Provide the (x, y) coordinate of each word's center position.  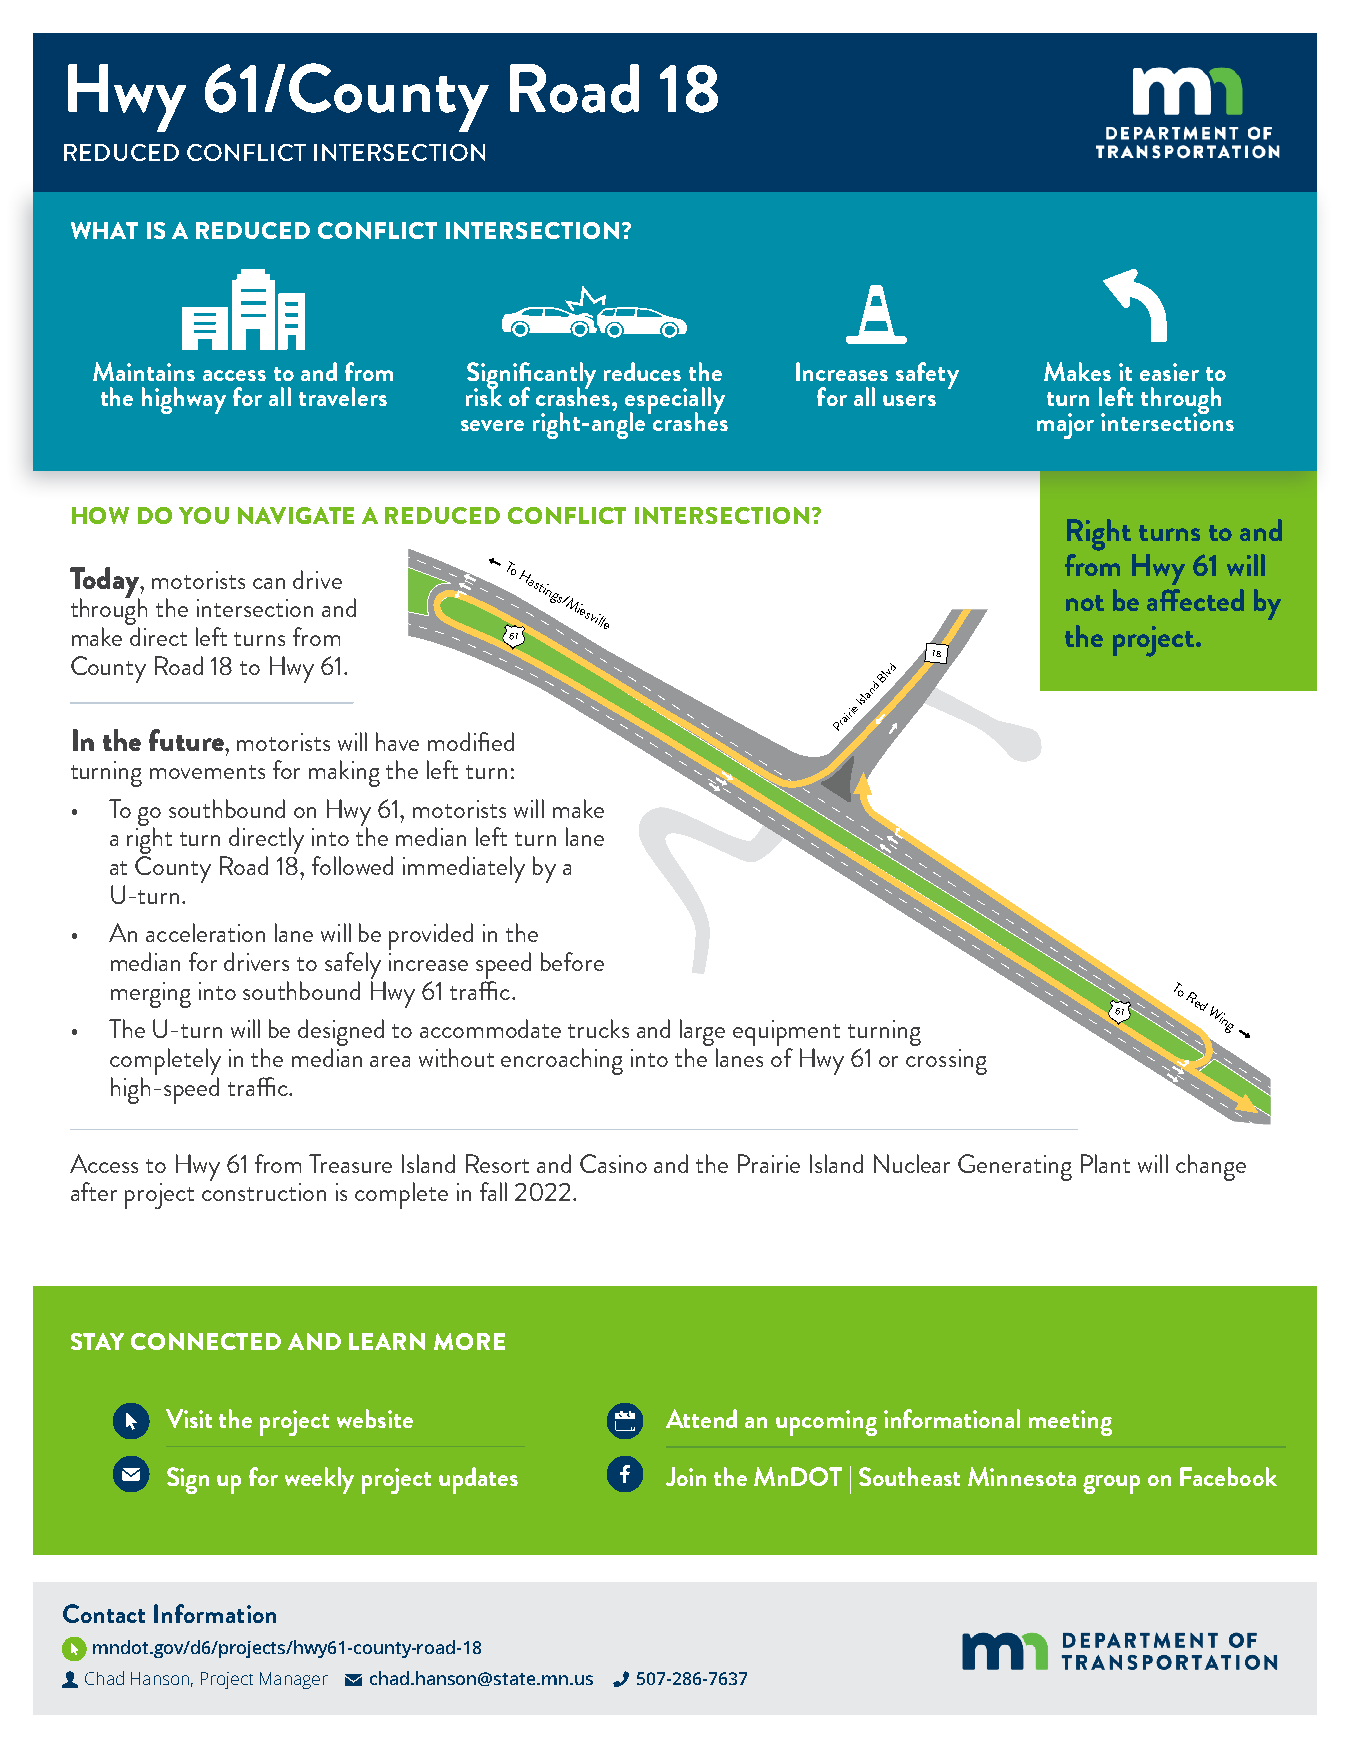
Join (686, 1476)
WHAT (104, 230)
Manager (294, 1680)
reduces (642, 371)
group (1111, 1484)
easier (1169, 372)
